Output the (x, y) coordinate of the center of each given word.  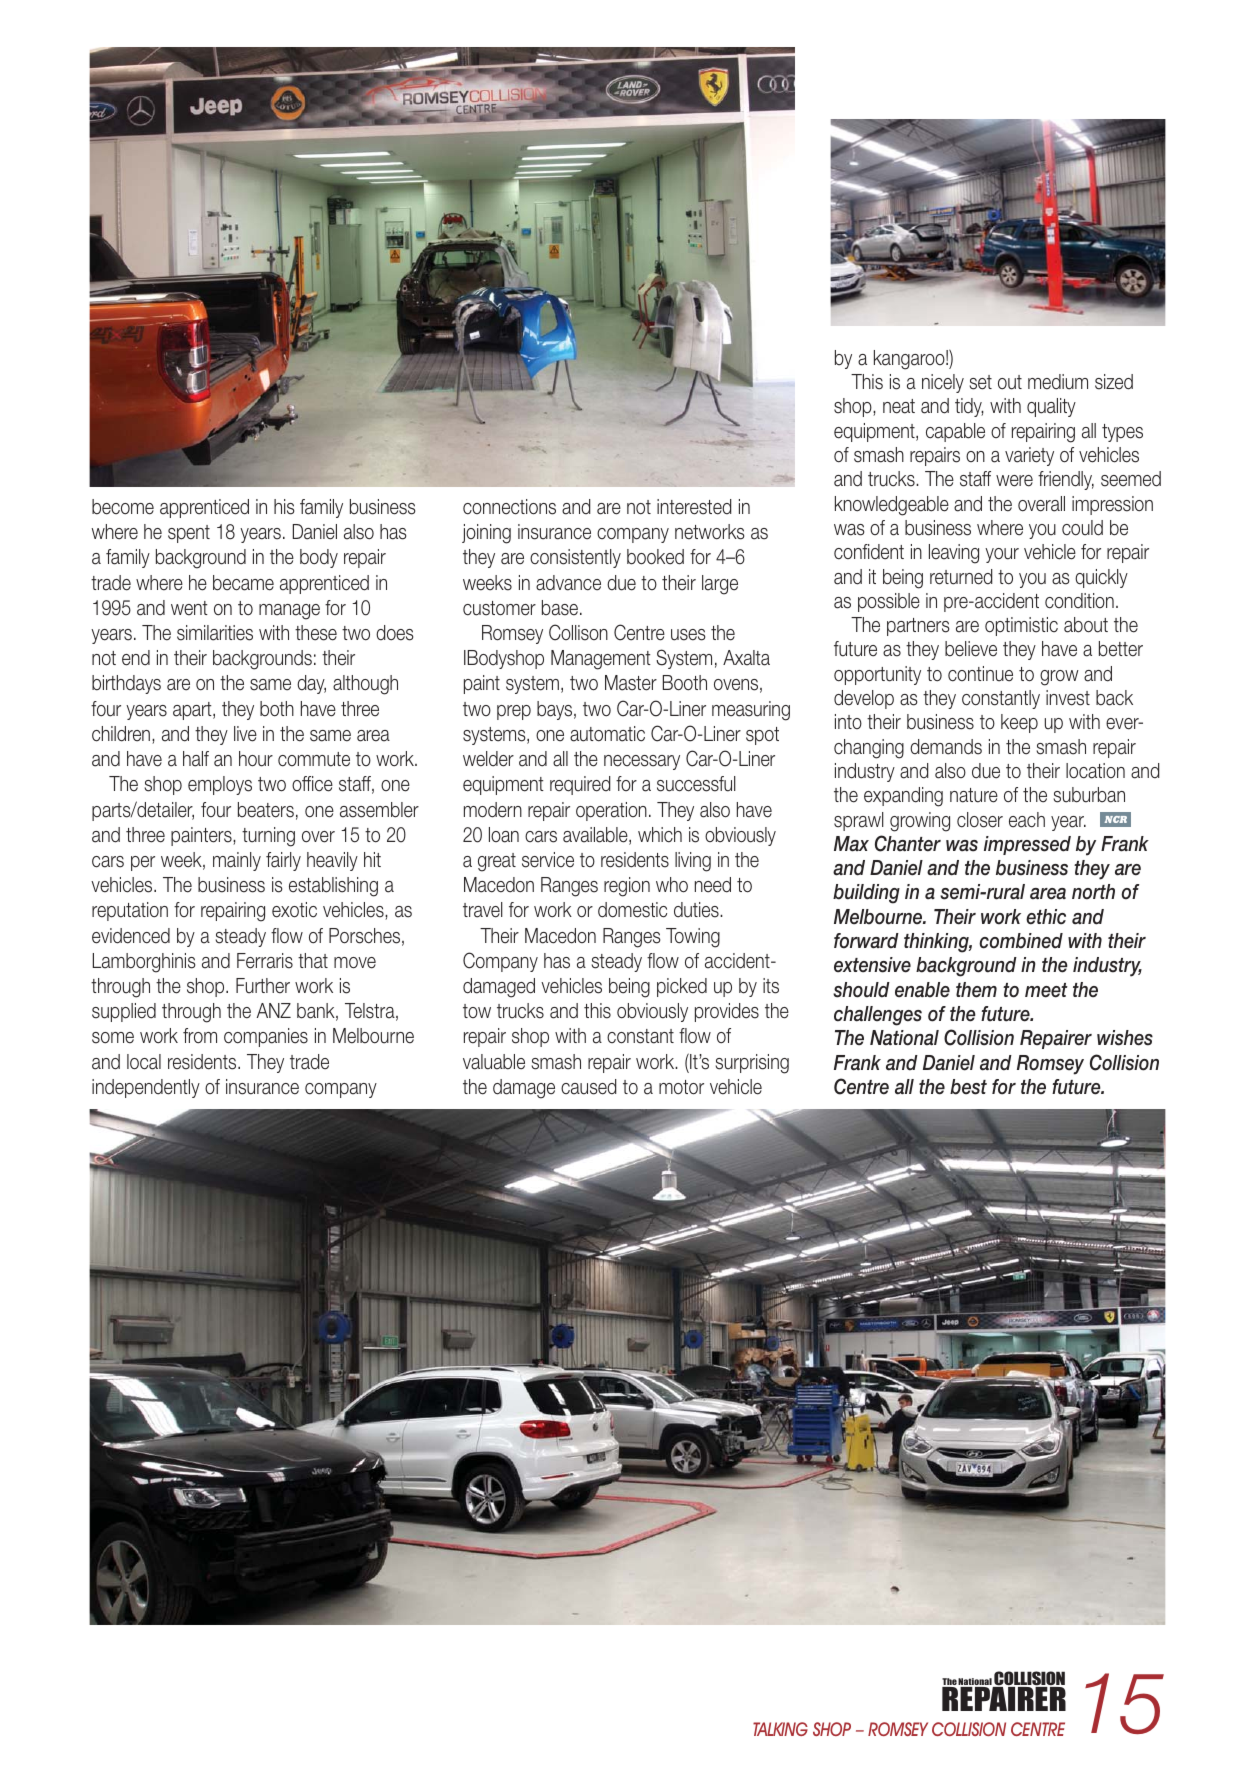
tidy (969, 407)
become (123, 507)
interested (694, 507)
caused (588, 1087)
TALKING (780, 1729)
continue (980, 674)
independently (146, 1088)
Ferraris (265, 961)
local (144, 1062)
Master (631, 683)
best (968, 1087)
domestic (632, 910)
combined (1021, 941)
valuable (494, 1062)
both (277, 709)
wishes (1125, 1038)
